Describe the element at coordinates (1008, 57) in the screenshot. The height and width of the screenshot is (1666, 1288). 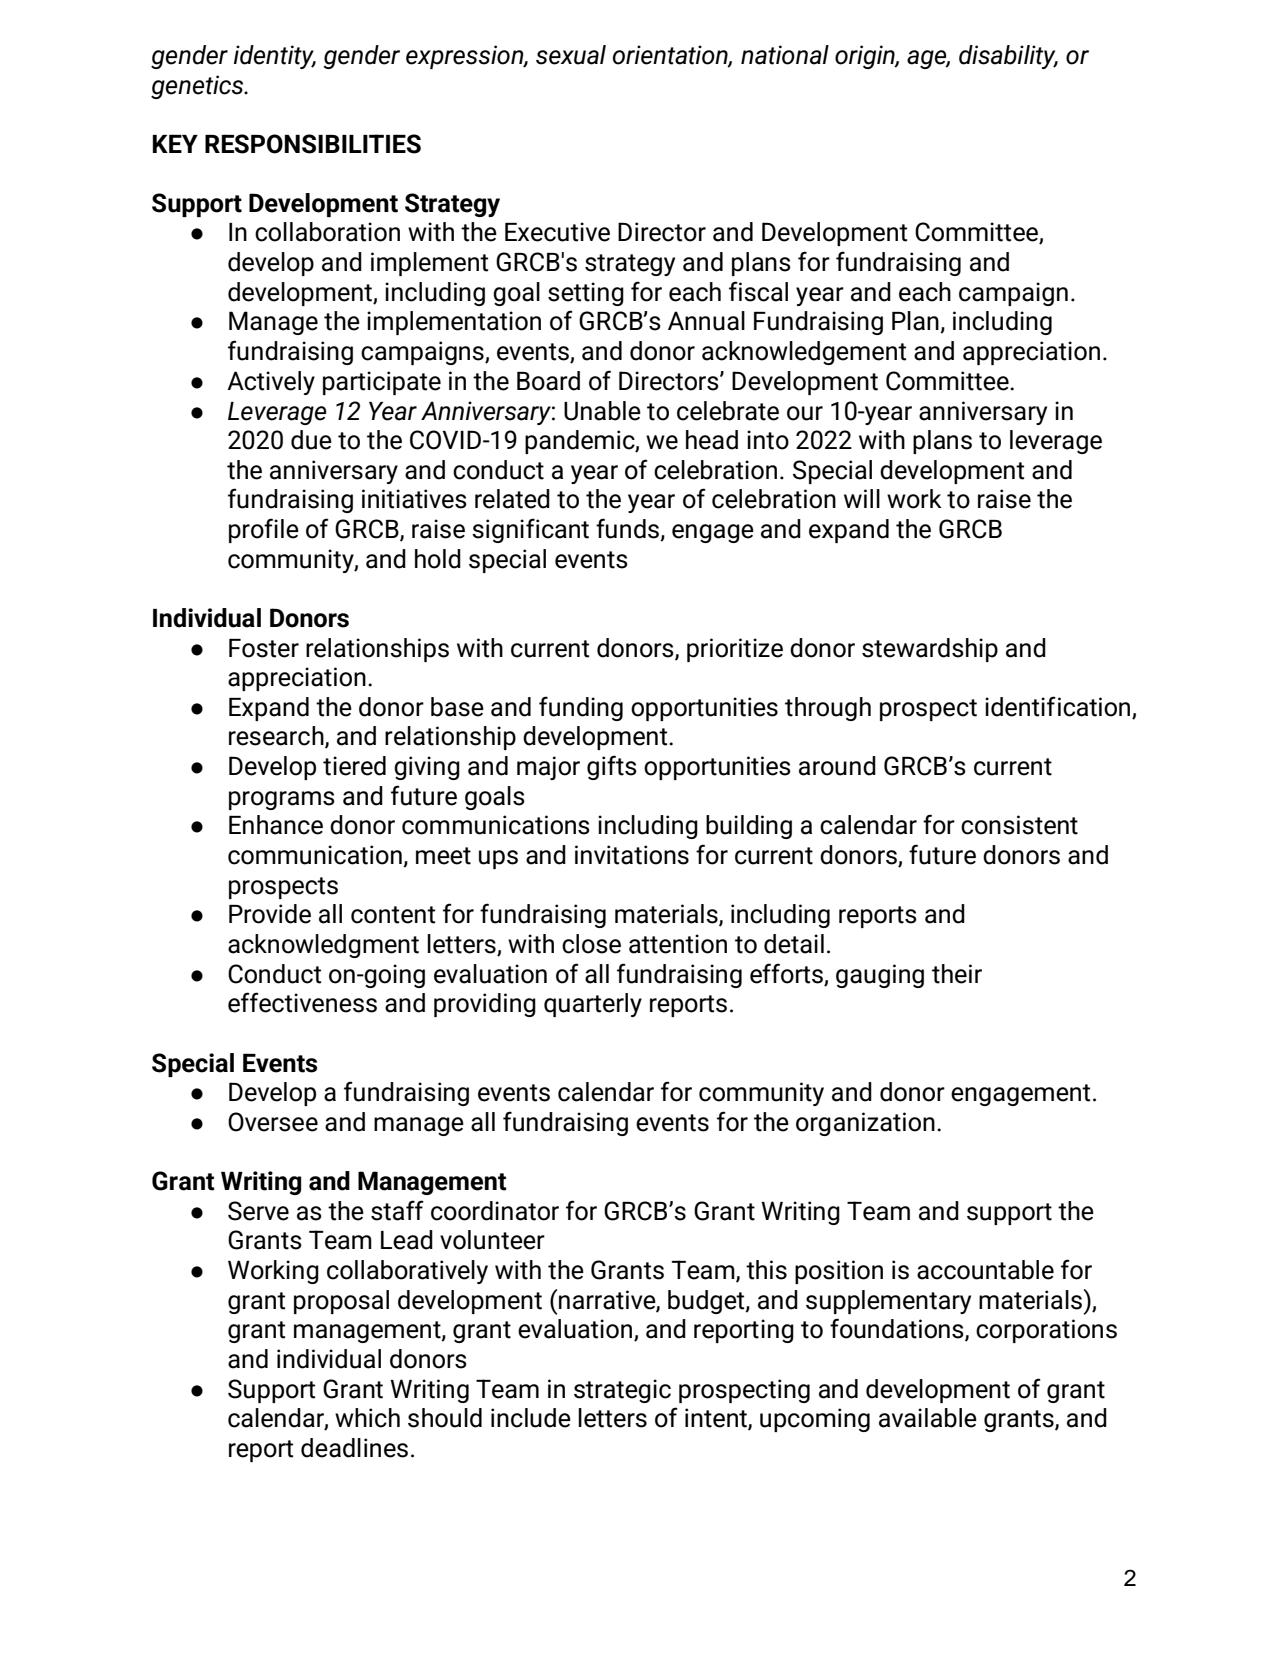
I see `disability` at that location.
